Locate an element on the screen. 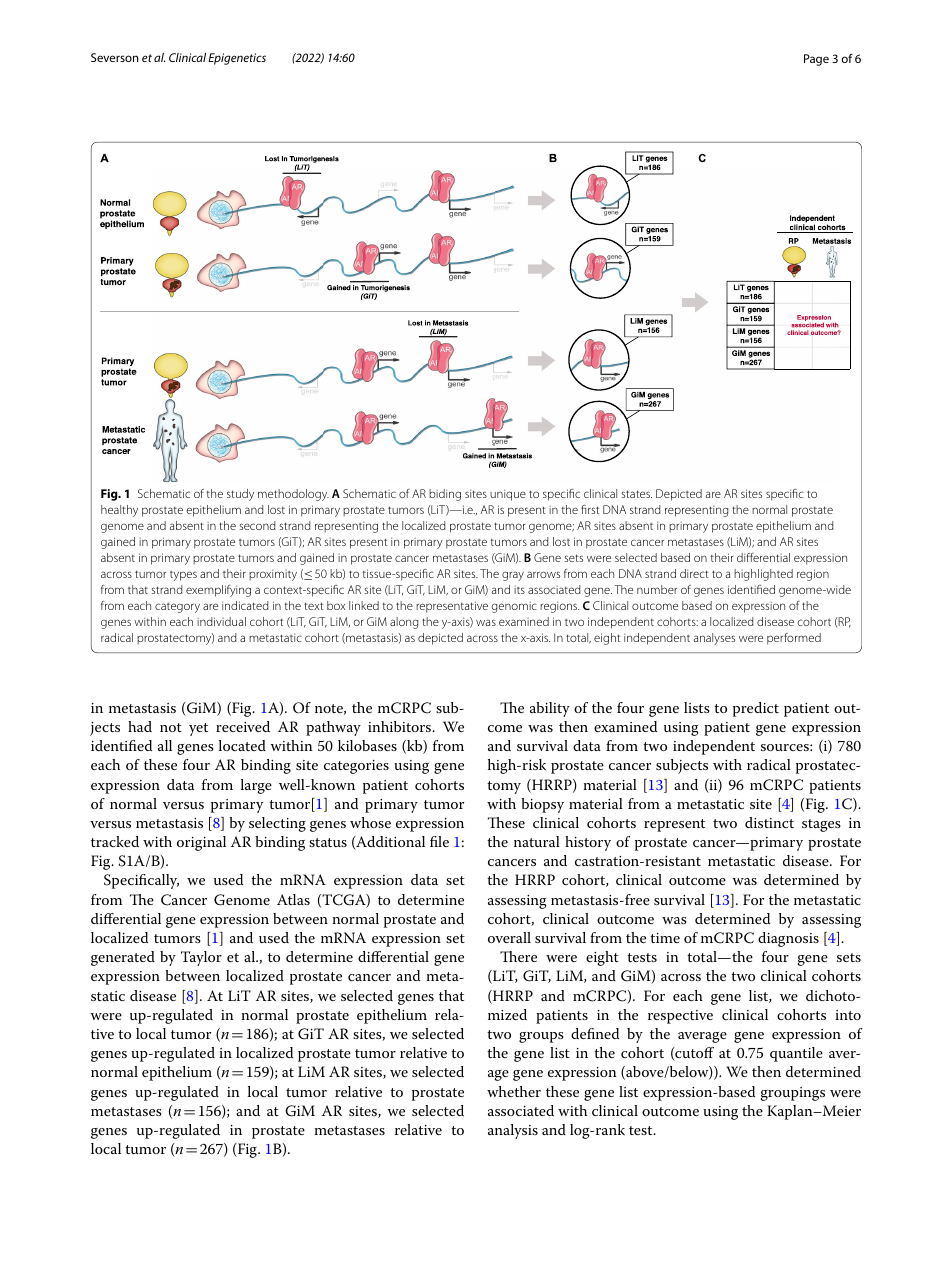 The height and width of the screenshot is (1265, 952). located is located at coordinates (242, 745).
